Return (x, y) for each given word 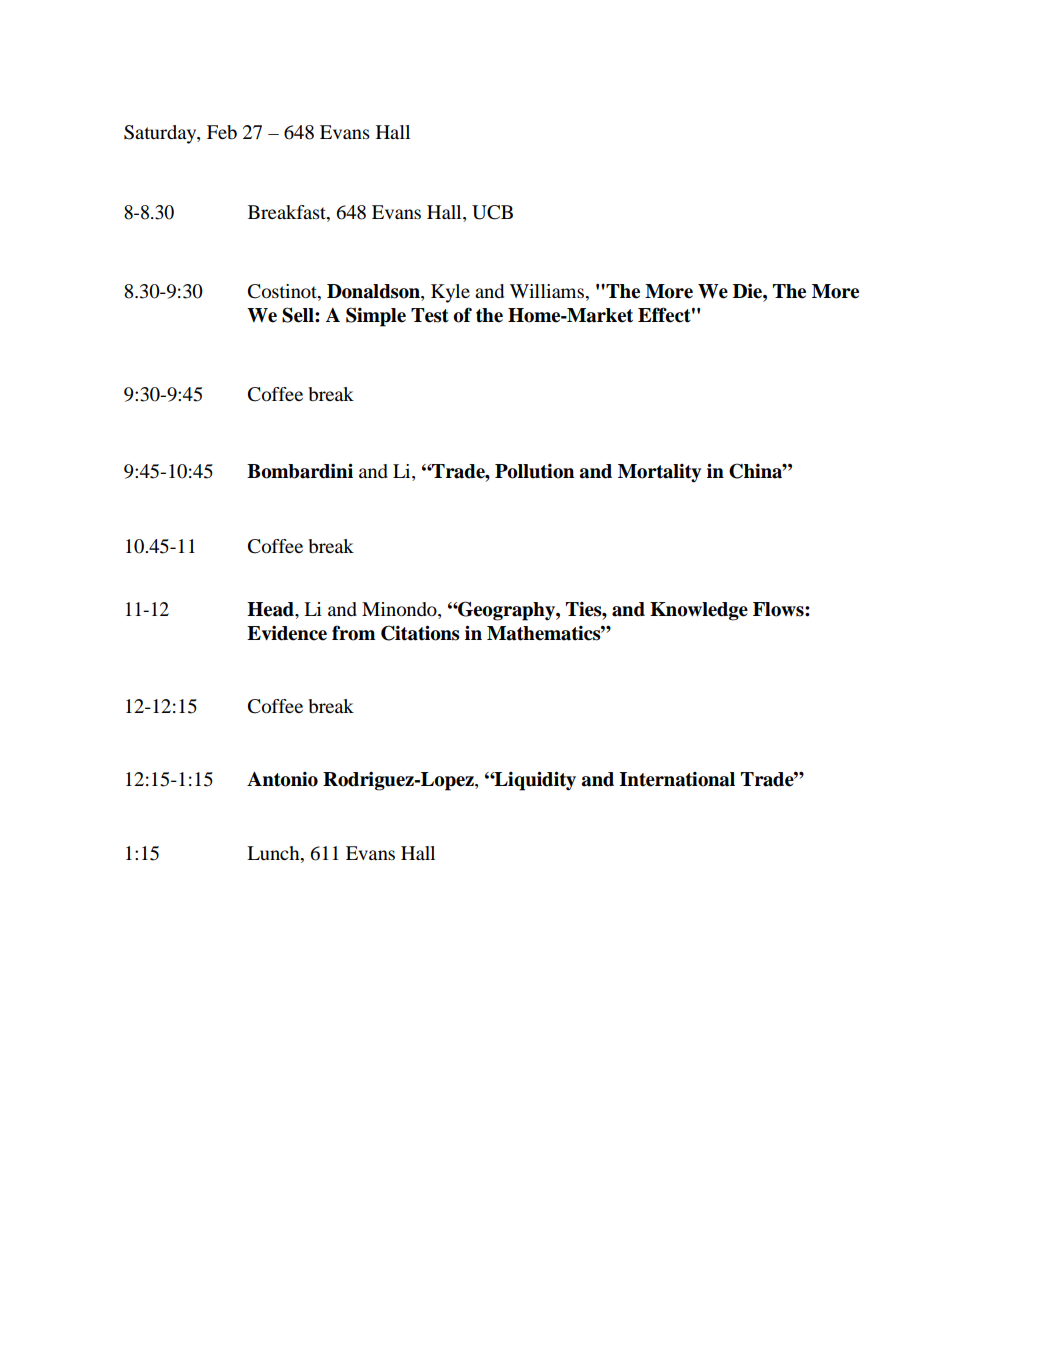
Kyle (450, 293)
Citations (420, 633)
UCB (492, 212)
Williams (548, 291)
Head (271, 609)
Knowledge (699, 611)
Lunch (274, 853)
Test (430, 315)
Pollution (534, 471)
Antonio (282, 779)
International (677, 779)
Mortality (659, 473)
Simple (376, 317)
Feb (222, 132)
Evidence (287, 633)
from (353, 633)
